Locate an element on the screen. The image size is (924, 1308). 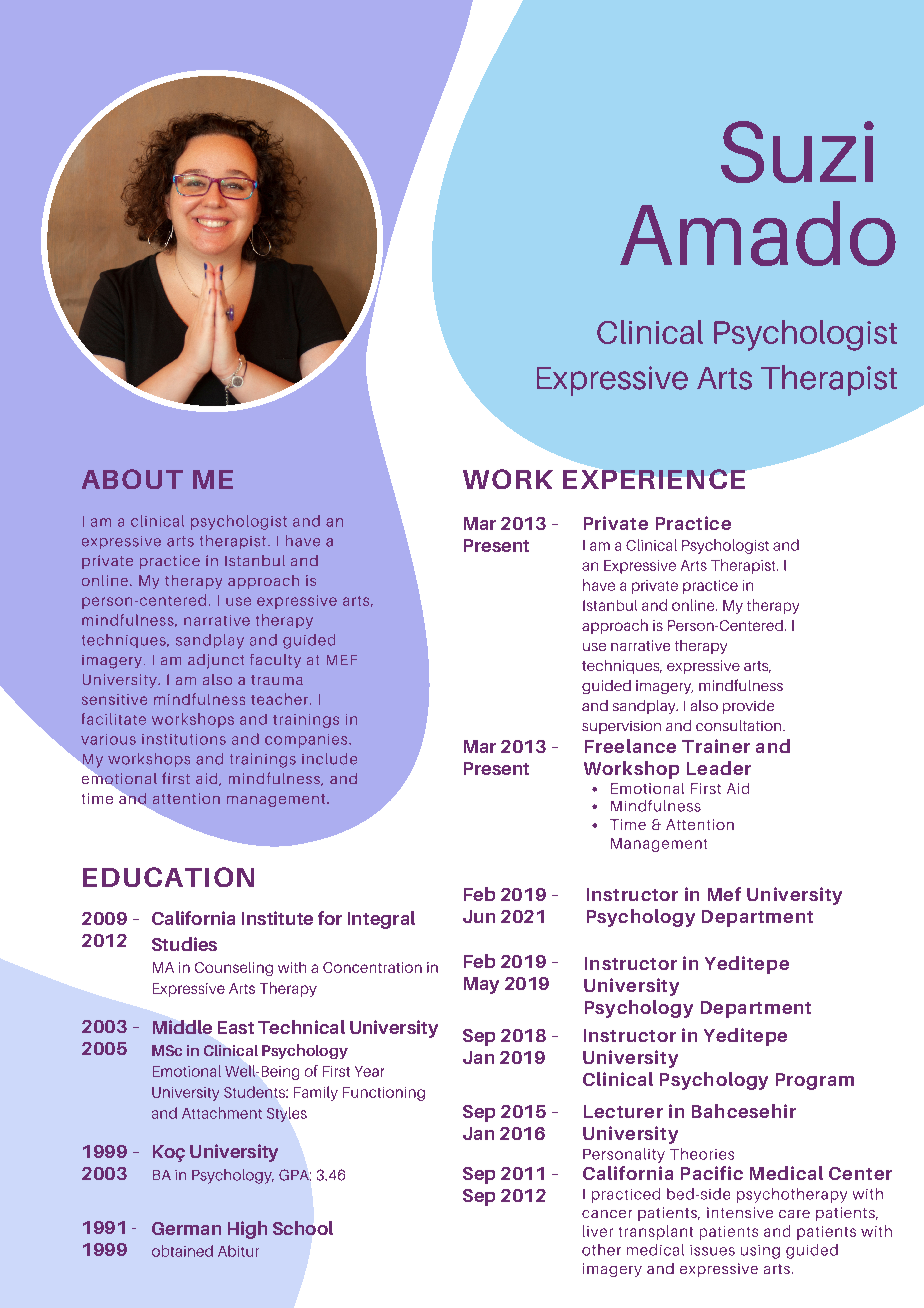
liver is located at coordinates (598, 1231).
